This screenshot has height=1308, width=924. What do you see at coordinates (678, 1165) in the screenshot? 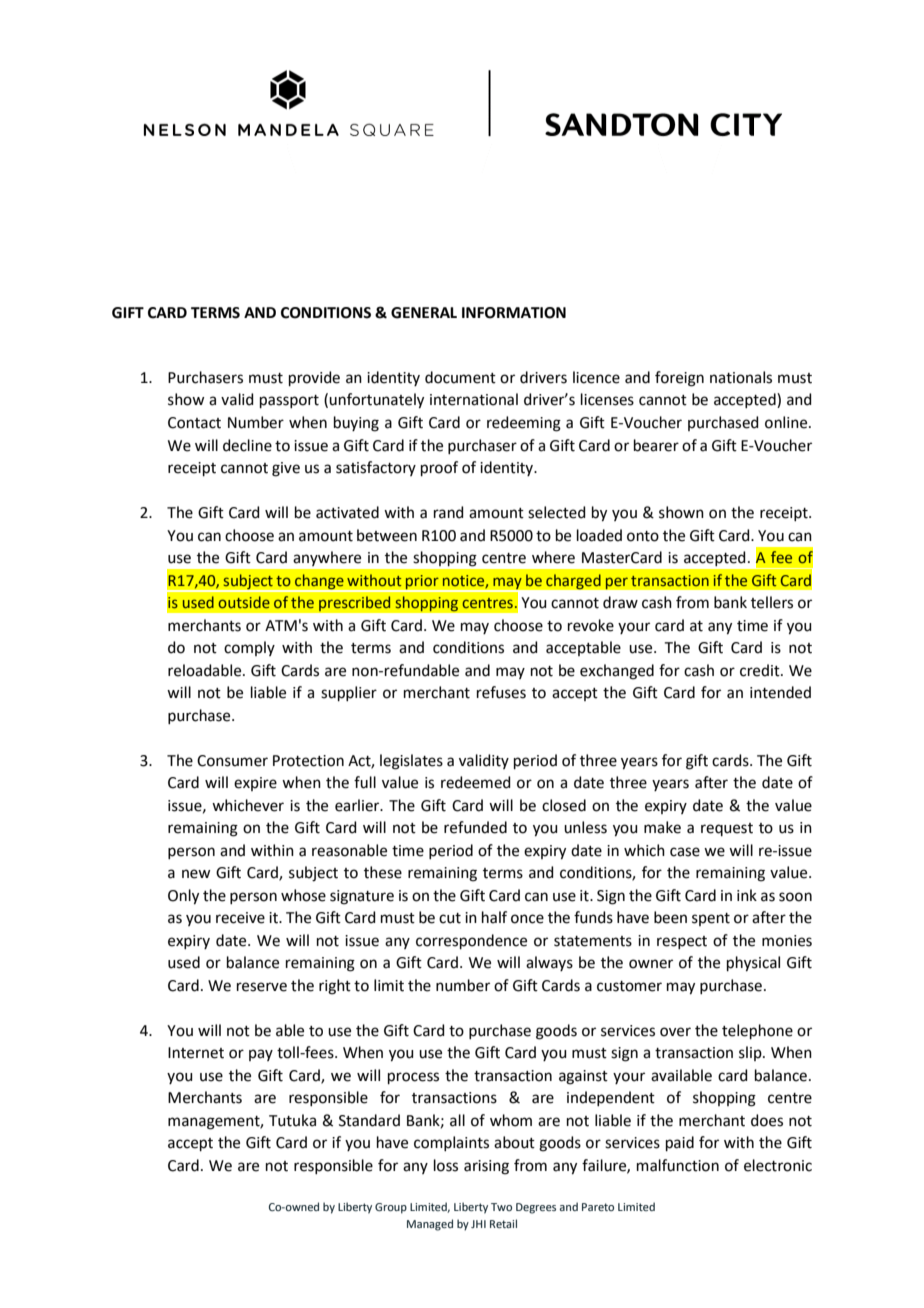
I see `malfunction` at bounding box center [678, 1165].
